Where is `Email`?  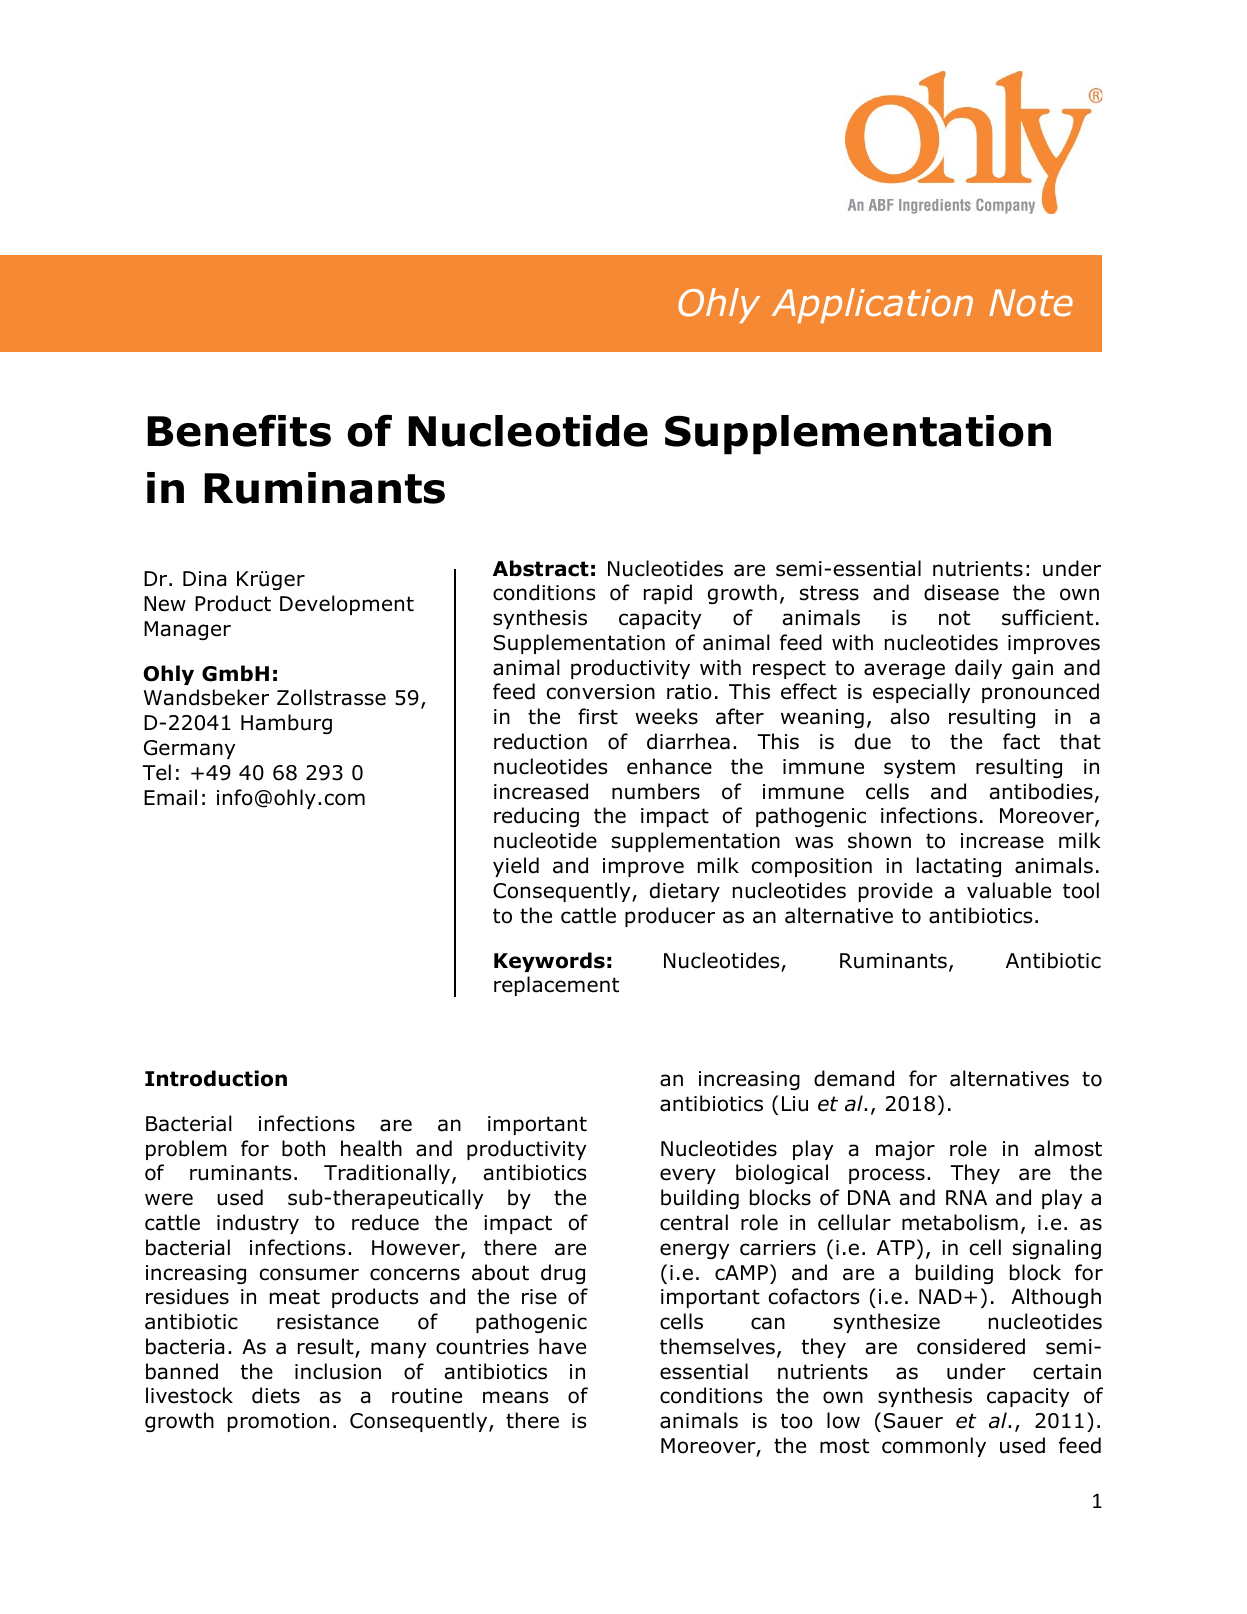
Email is located at coordinates (170, 797).
